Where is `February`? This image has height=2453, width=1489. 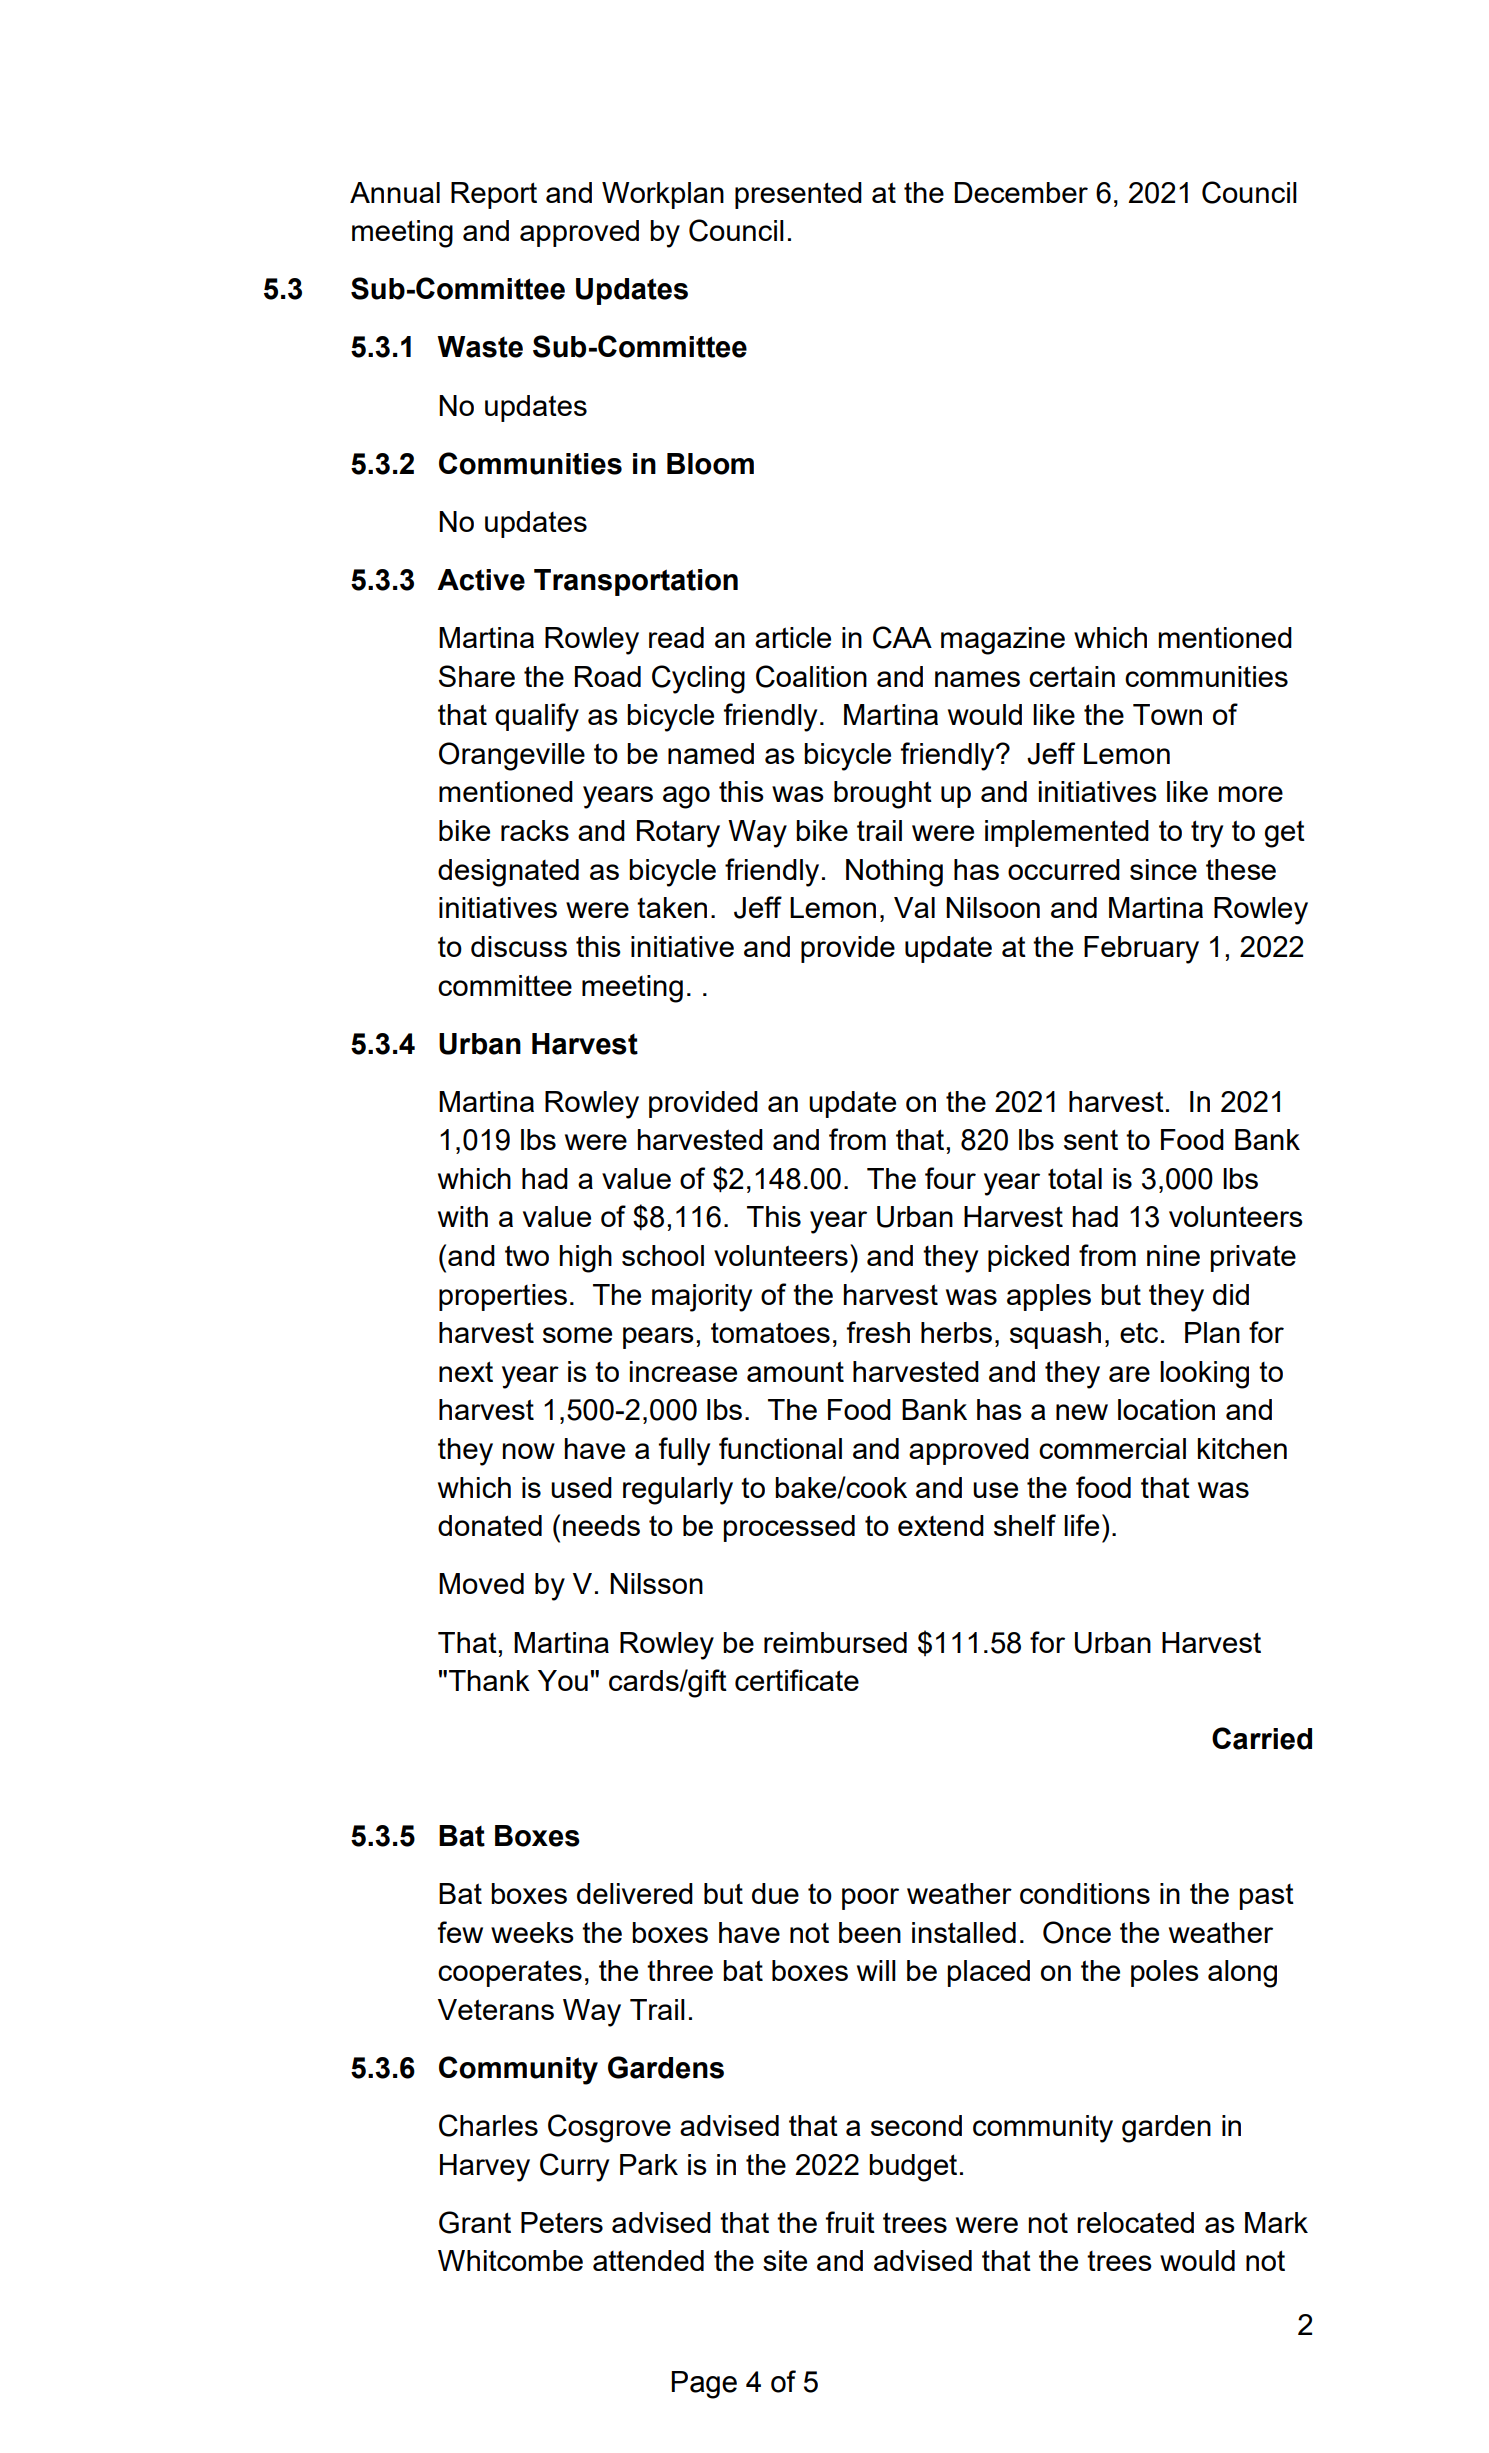
February is located at coordinates (1141, 950).
